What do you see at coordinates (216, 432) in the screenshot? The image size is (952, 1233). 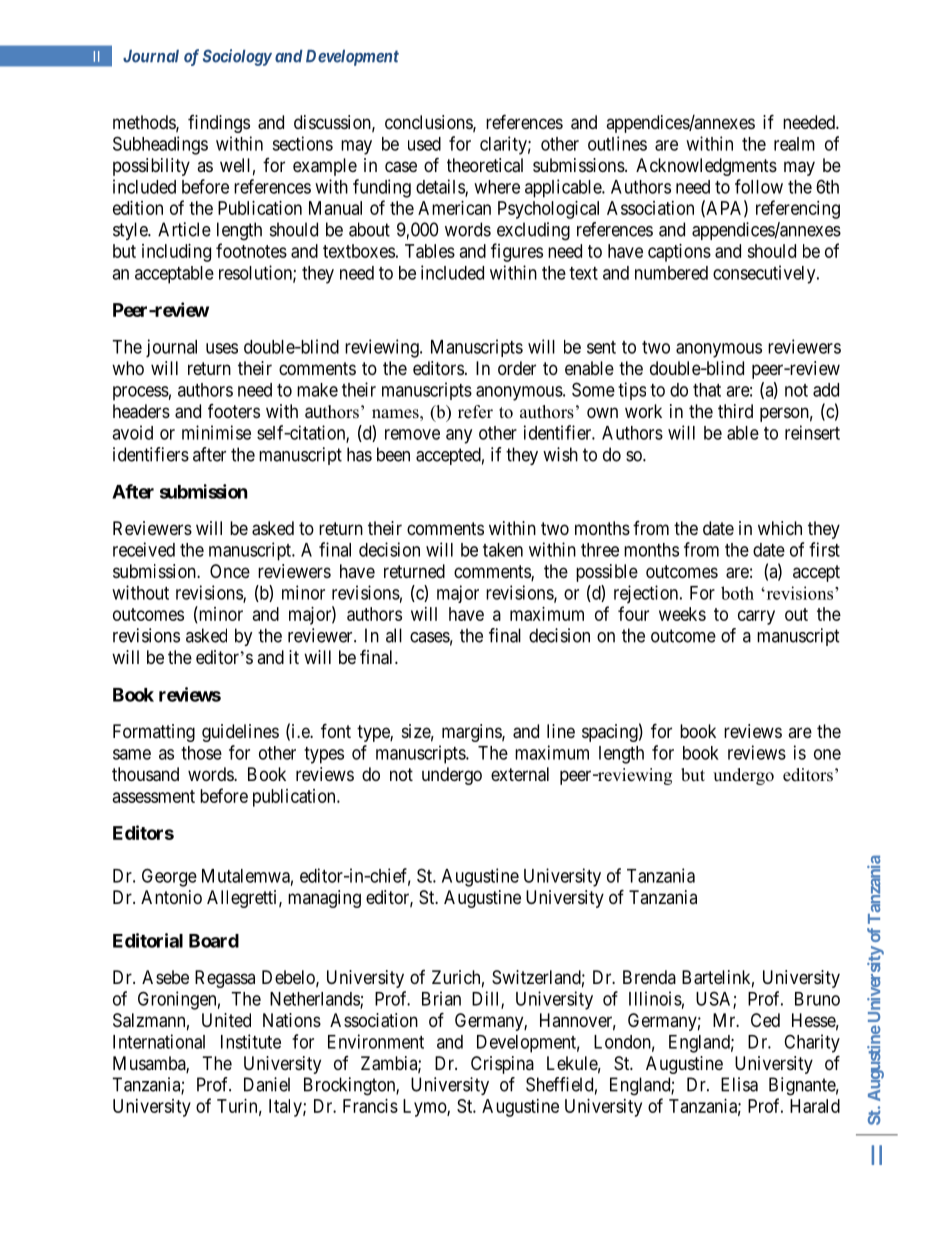 I see `minimise` at bounding box center [216, 432].
